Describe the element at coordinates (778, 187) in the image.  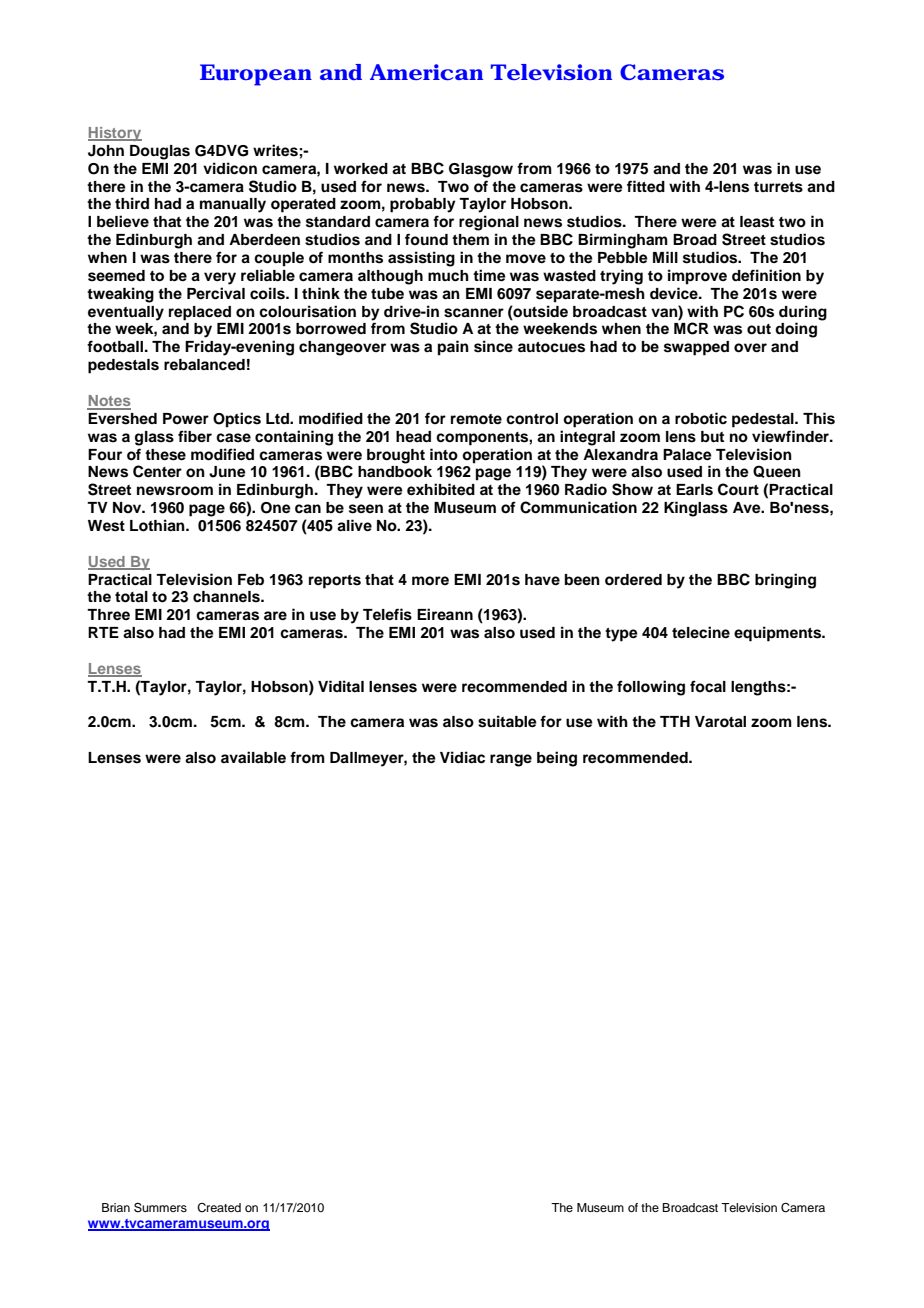
I see `turrets` at that location.
